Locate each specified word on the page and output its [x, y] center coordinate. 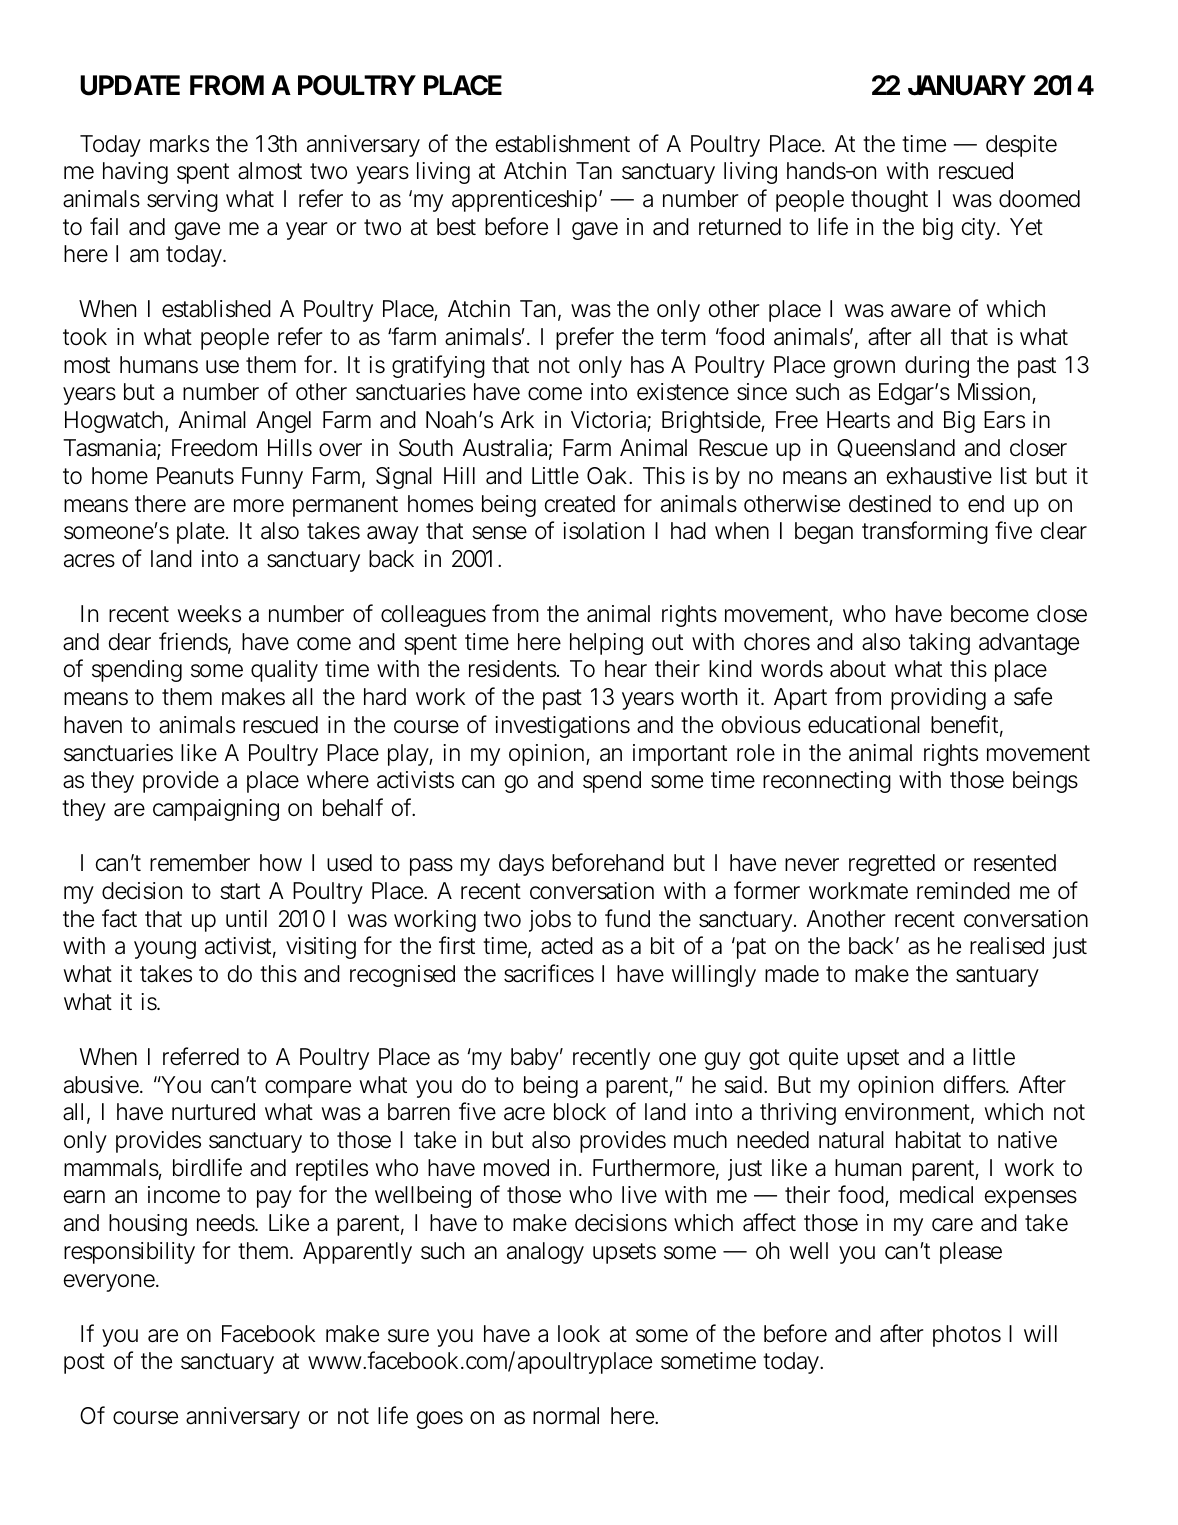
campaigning [216, 810]
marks [179, 144]
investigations [562, 727]
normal [566, 1416]
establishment [563, 144]
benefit [967, 725]
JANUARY [967, 85]
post [84, 1363]
